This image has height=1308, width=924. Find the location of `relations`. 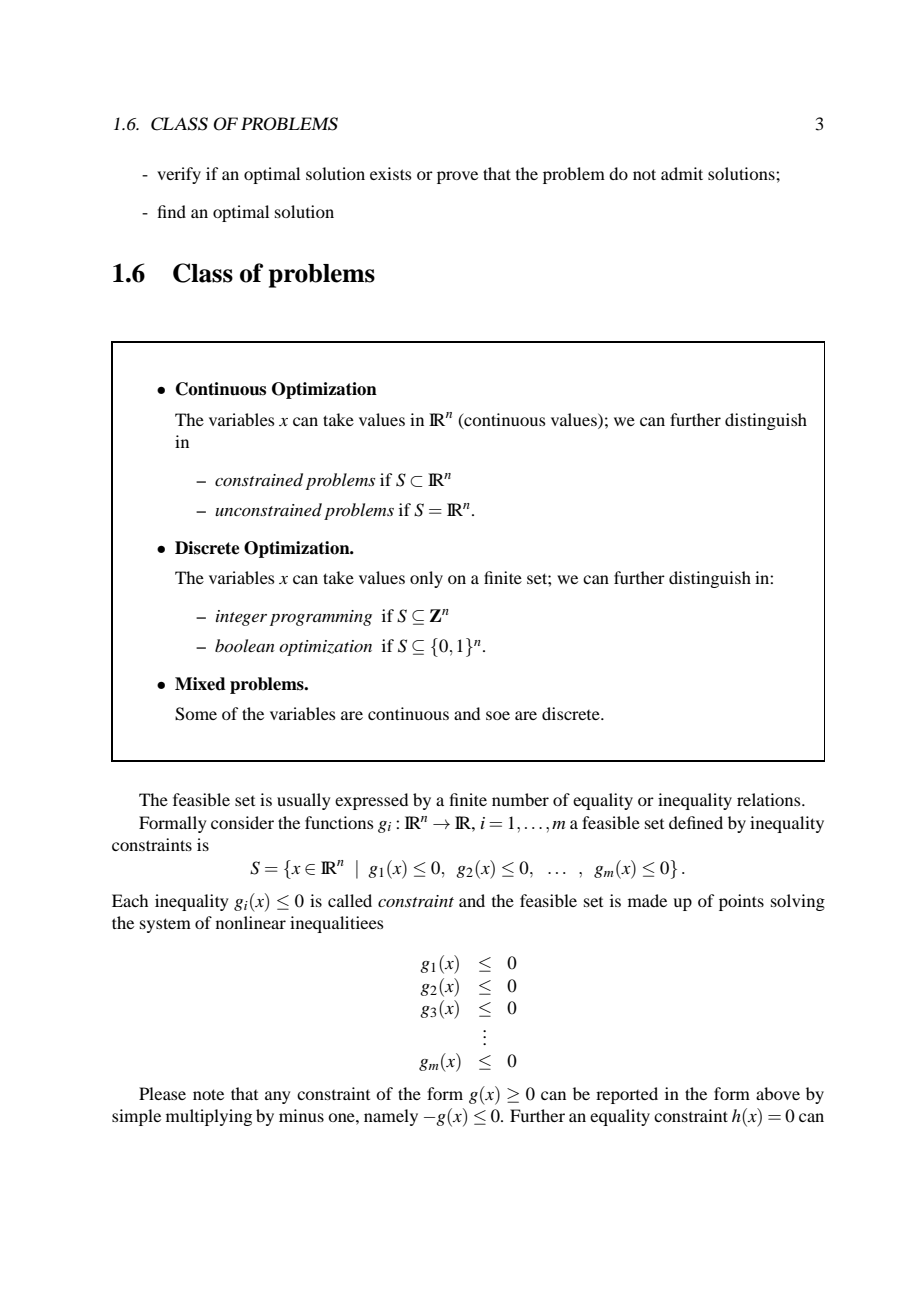

relations is located at coordinates (770, 799).
